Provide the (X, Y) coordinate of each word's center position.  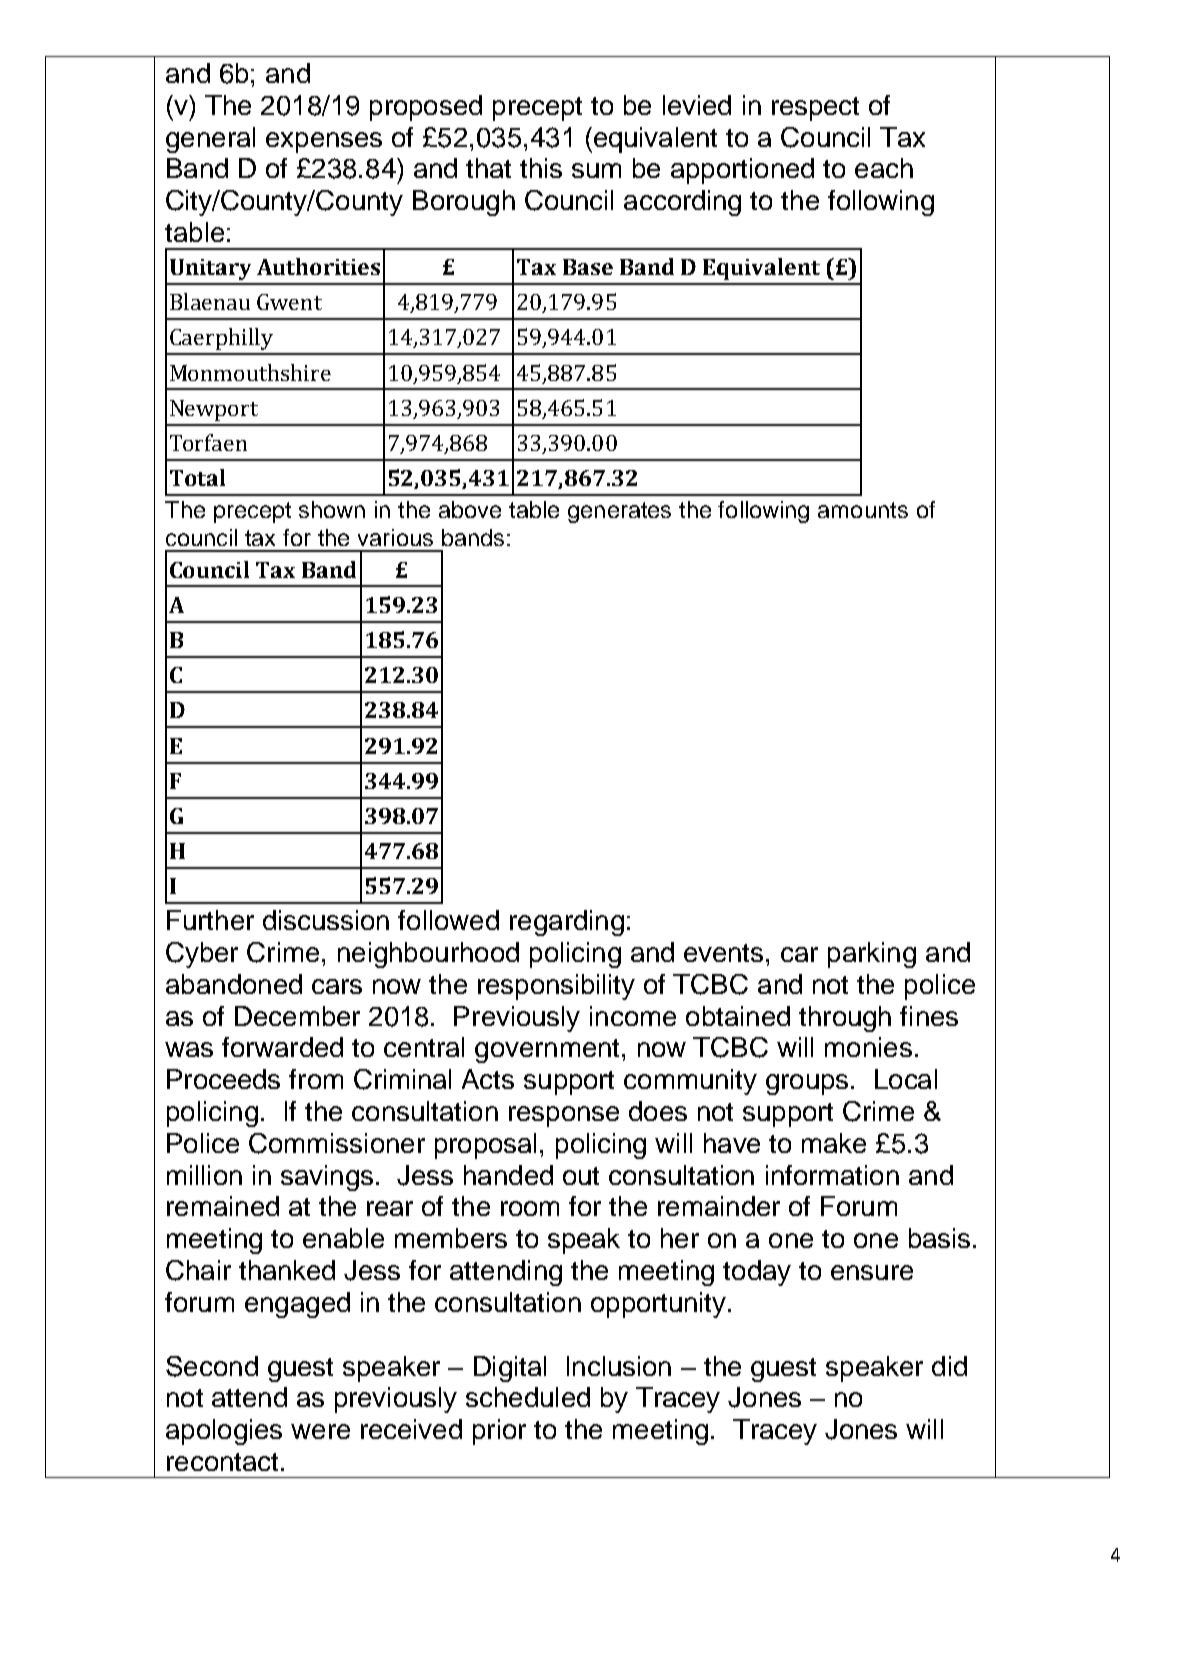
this (541, 168)
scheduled (528, 1397)
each (884, 168)
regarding (567, 923)
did (949, 1366)
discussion (326, 920)
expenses (324, 142)
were (320, 1431)
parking (872, 955)
